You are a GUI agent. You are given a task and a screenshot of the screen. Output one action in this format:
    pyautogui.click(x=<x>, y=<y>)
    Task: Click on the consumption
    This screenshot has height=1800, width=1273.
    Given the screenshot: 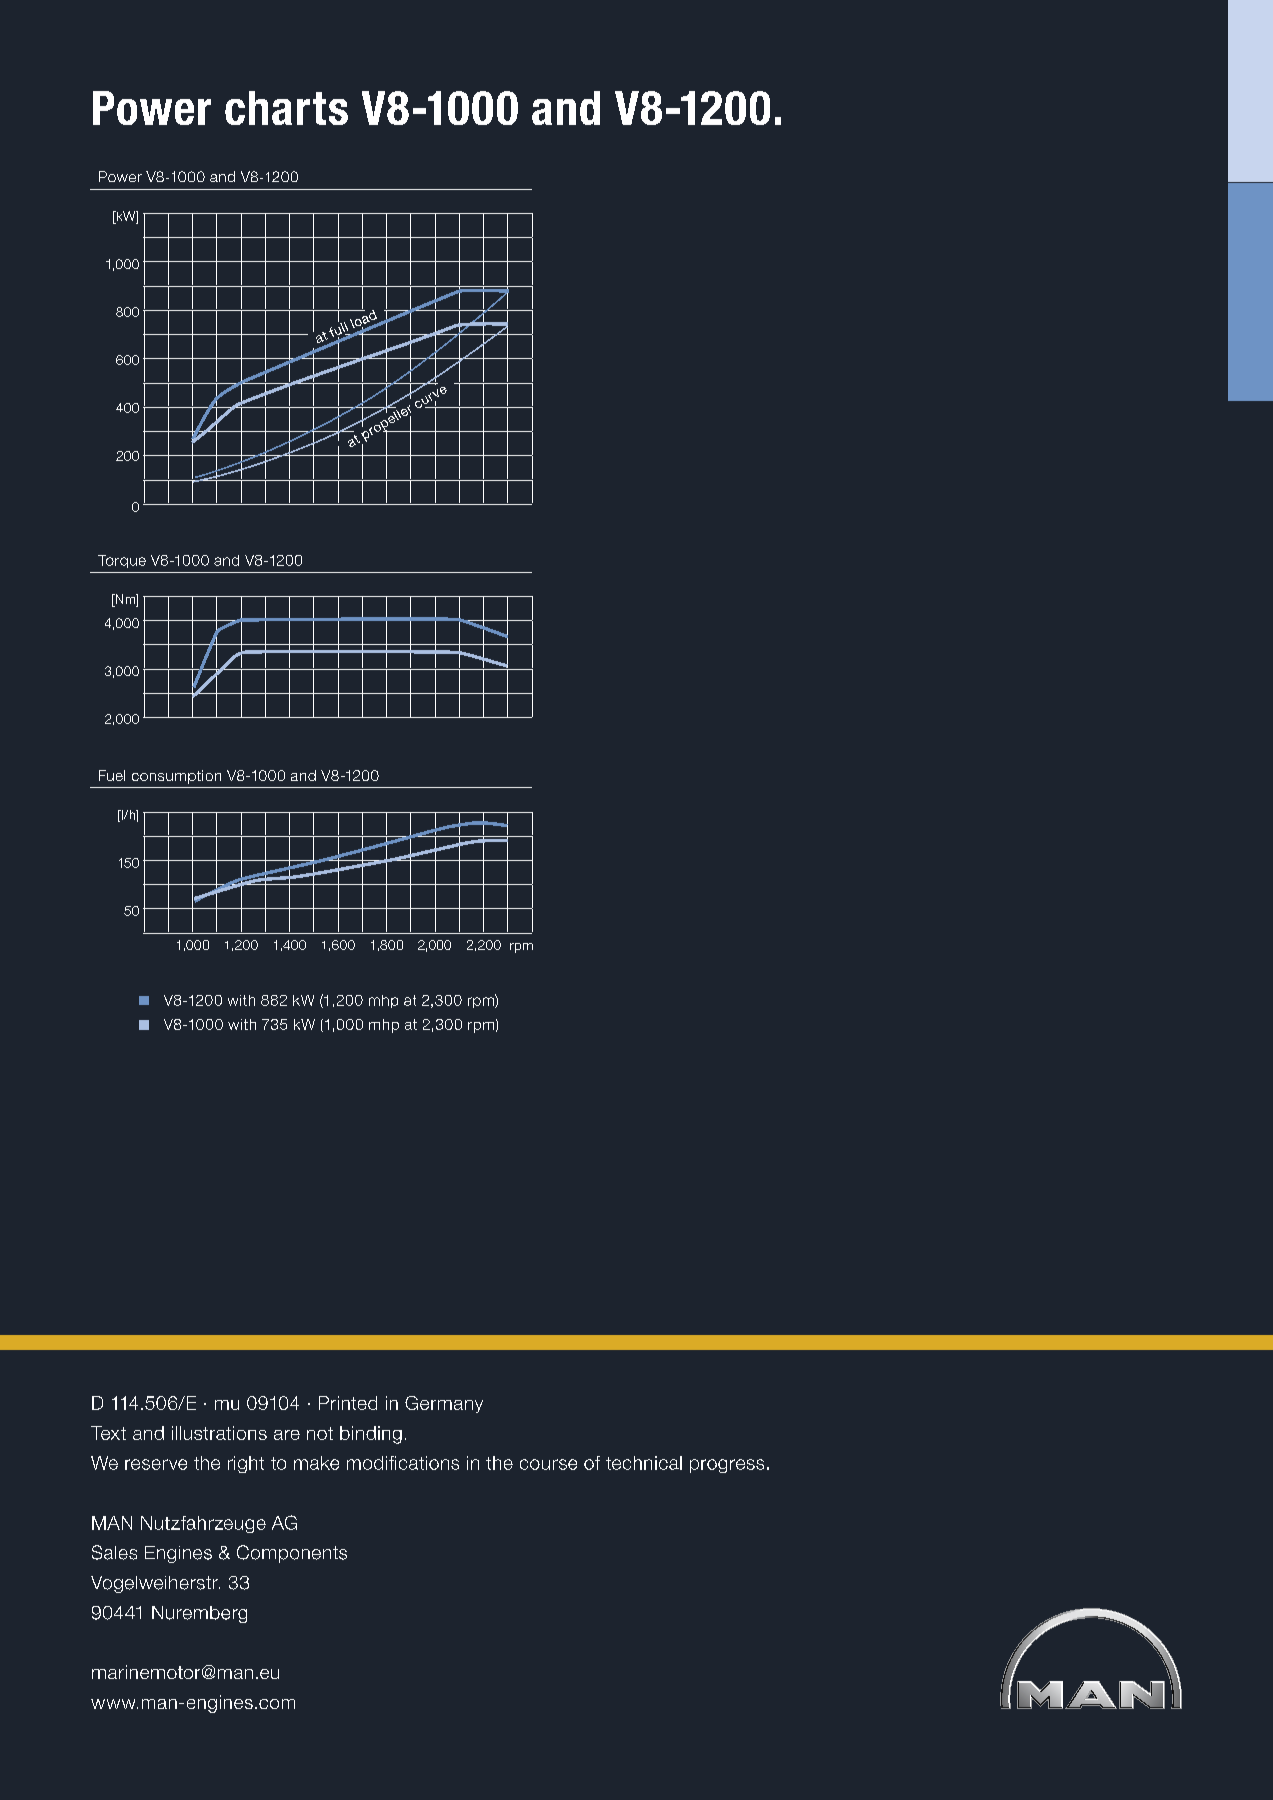 What is the action you would take?
    pyautogui.click(x=176, y=777)
